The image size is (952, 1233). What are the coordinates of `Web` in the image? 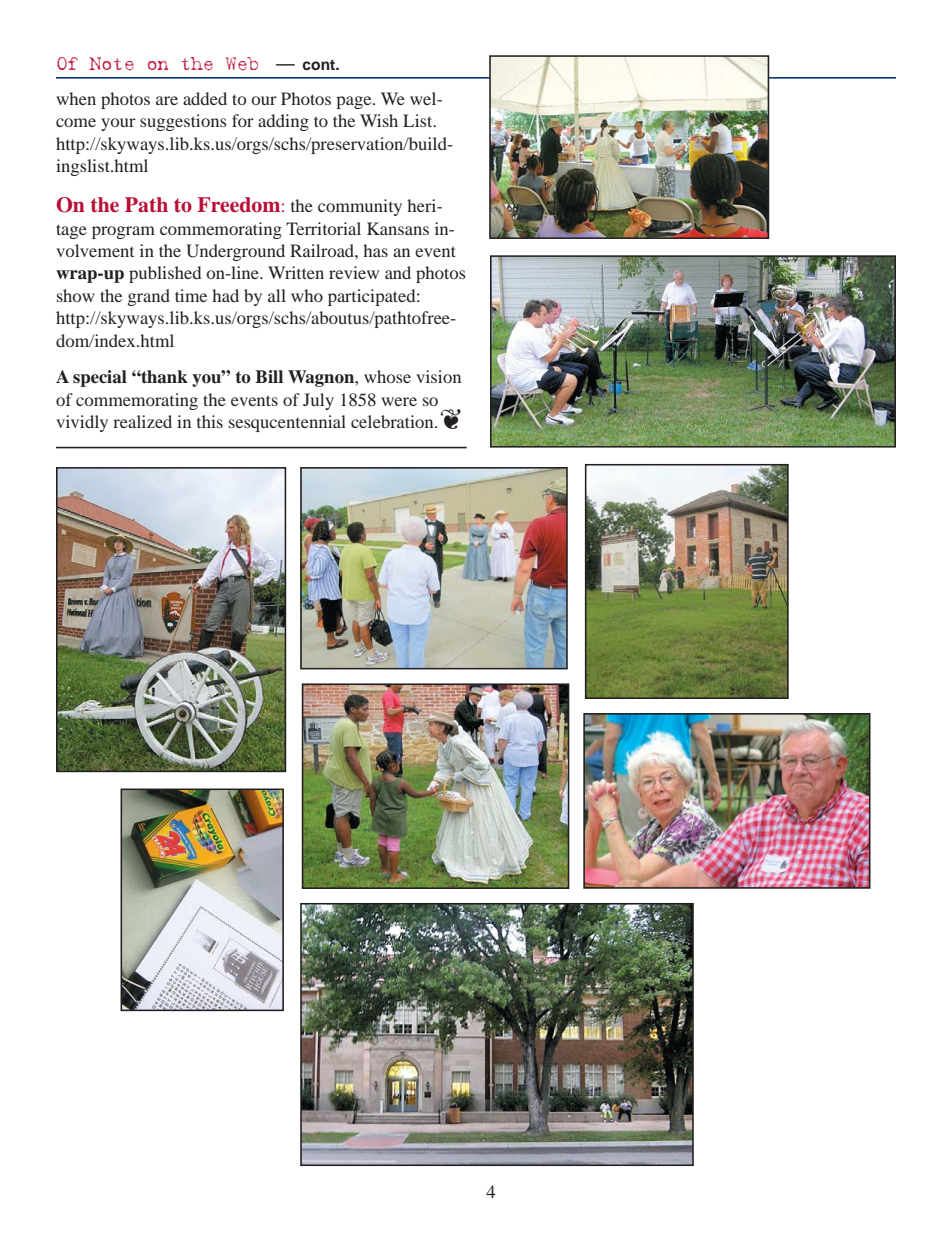 It's located at (242, 64).
